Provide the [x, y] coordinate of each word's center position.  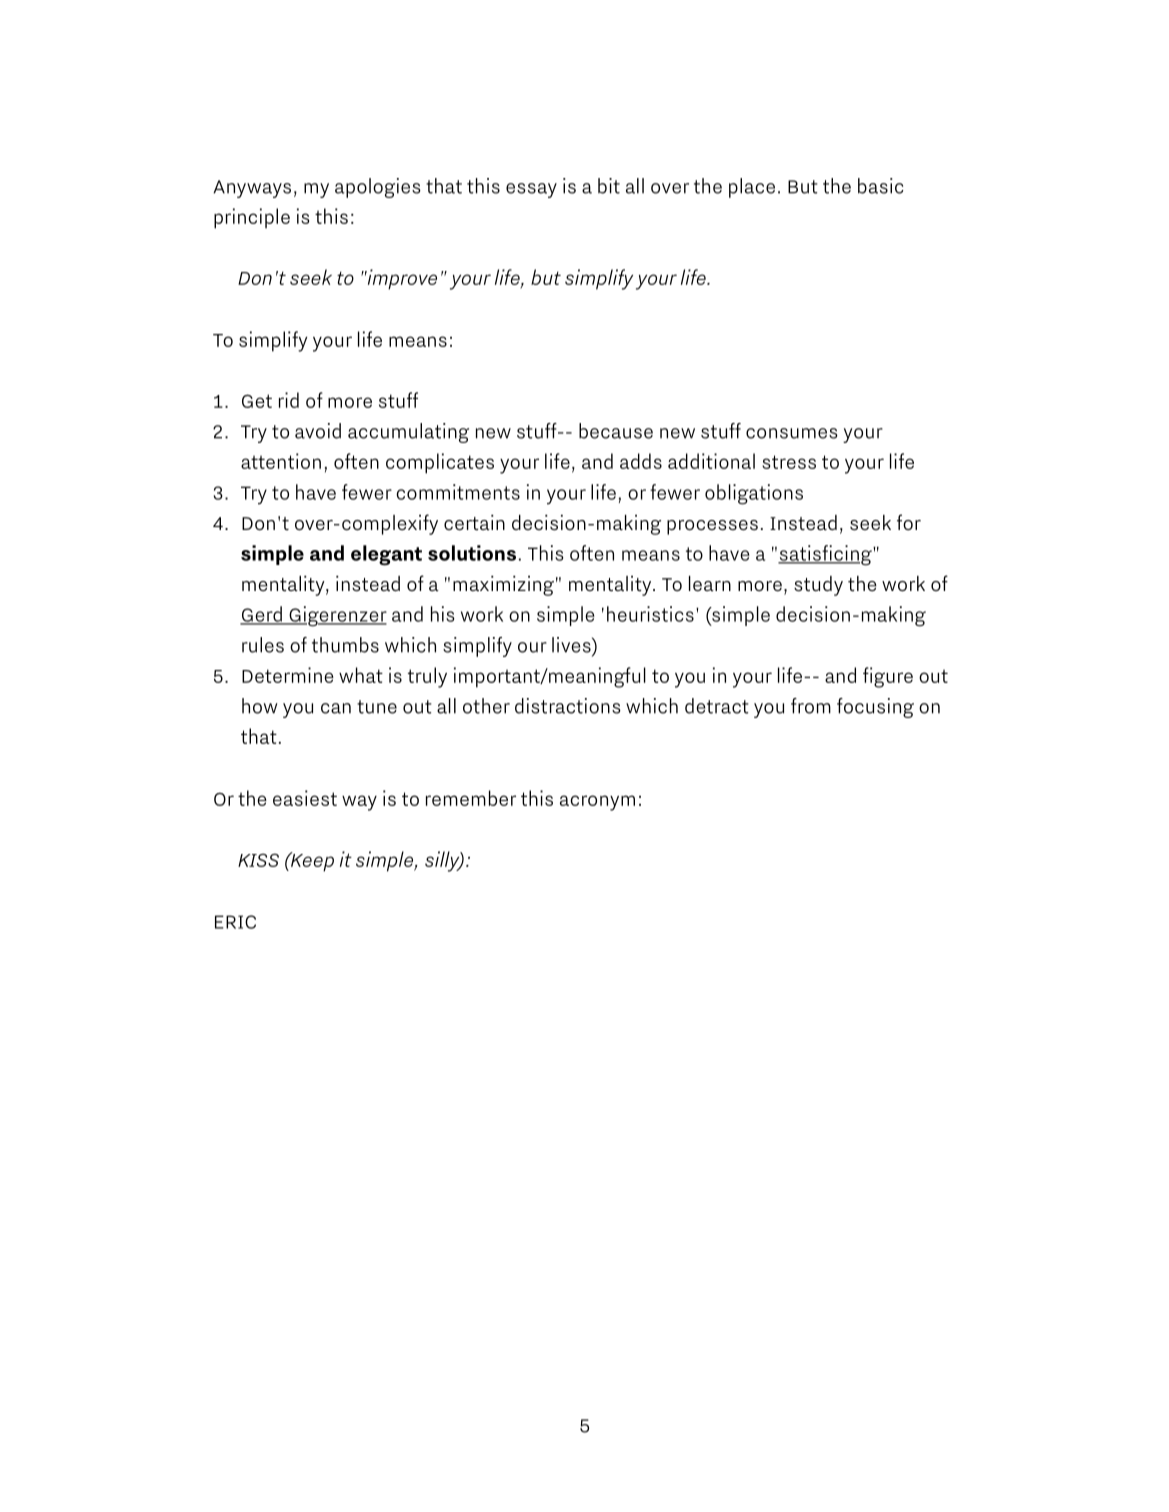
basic [881, 186]
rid [289, 400]
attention [281, 461]
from [811, 706]
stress [789, 462]
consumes [792, 433]
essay [531, 190]
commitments [458, 492]
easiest [305, 798]
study [818, 586]
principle [252, 218]
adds [641, 461]
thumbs [345, 645]
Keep [311, 862]
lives [572, 645]
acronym [597, 803]
